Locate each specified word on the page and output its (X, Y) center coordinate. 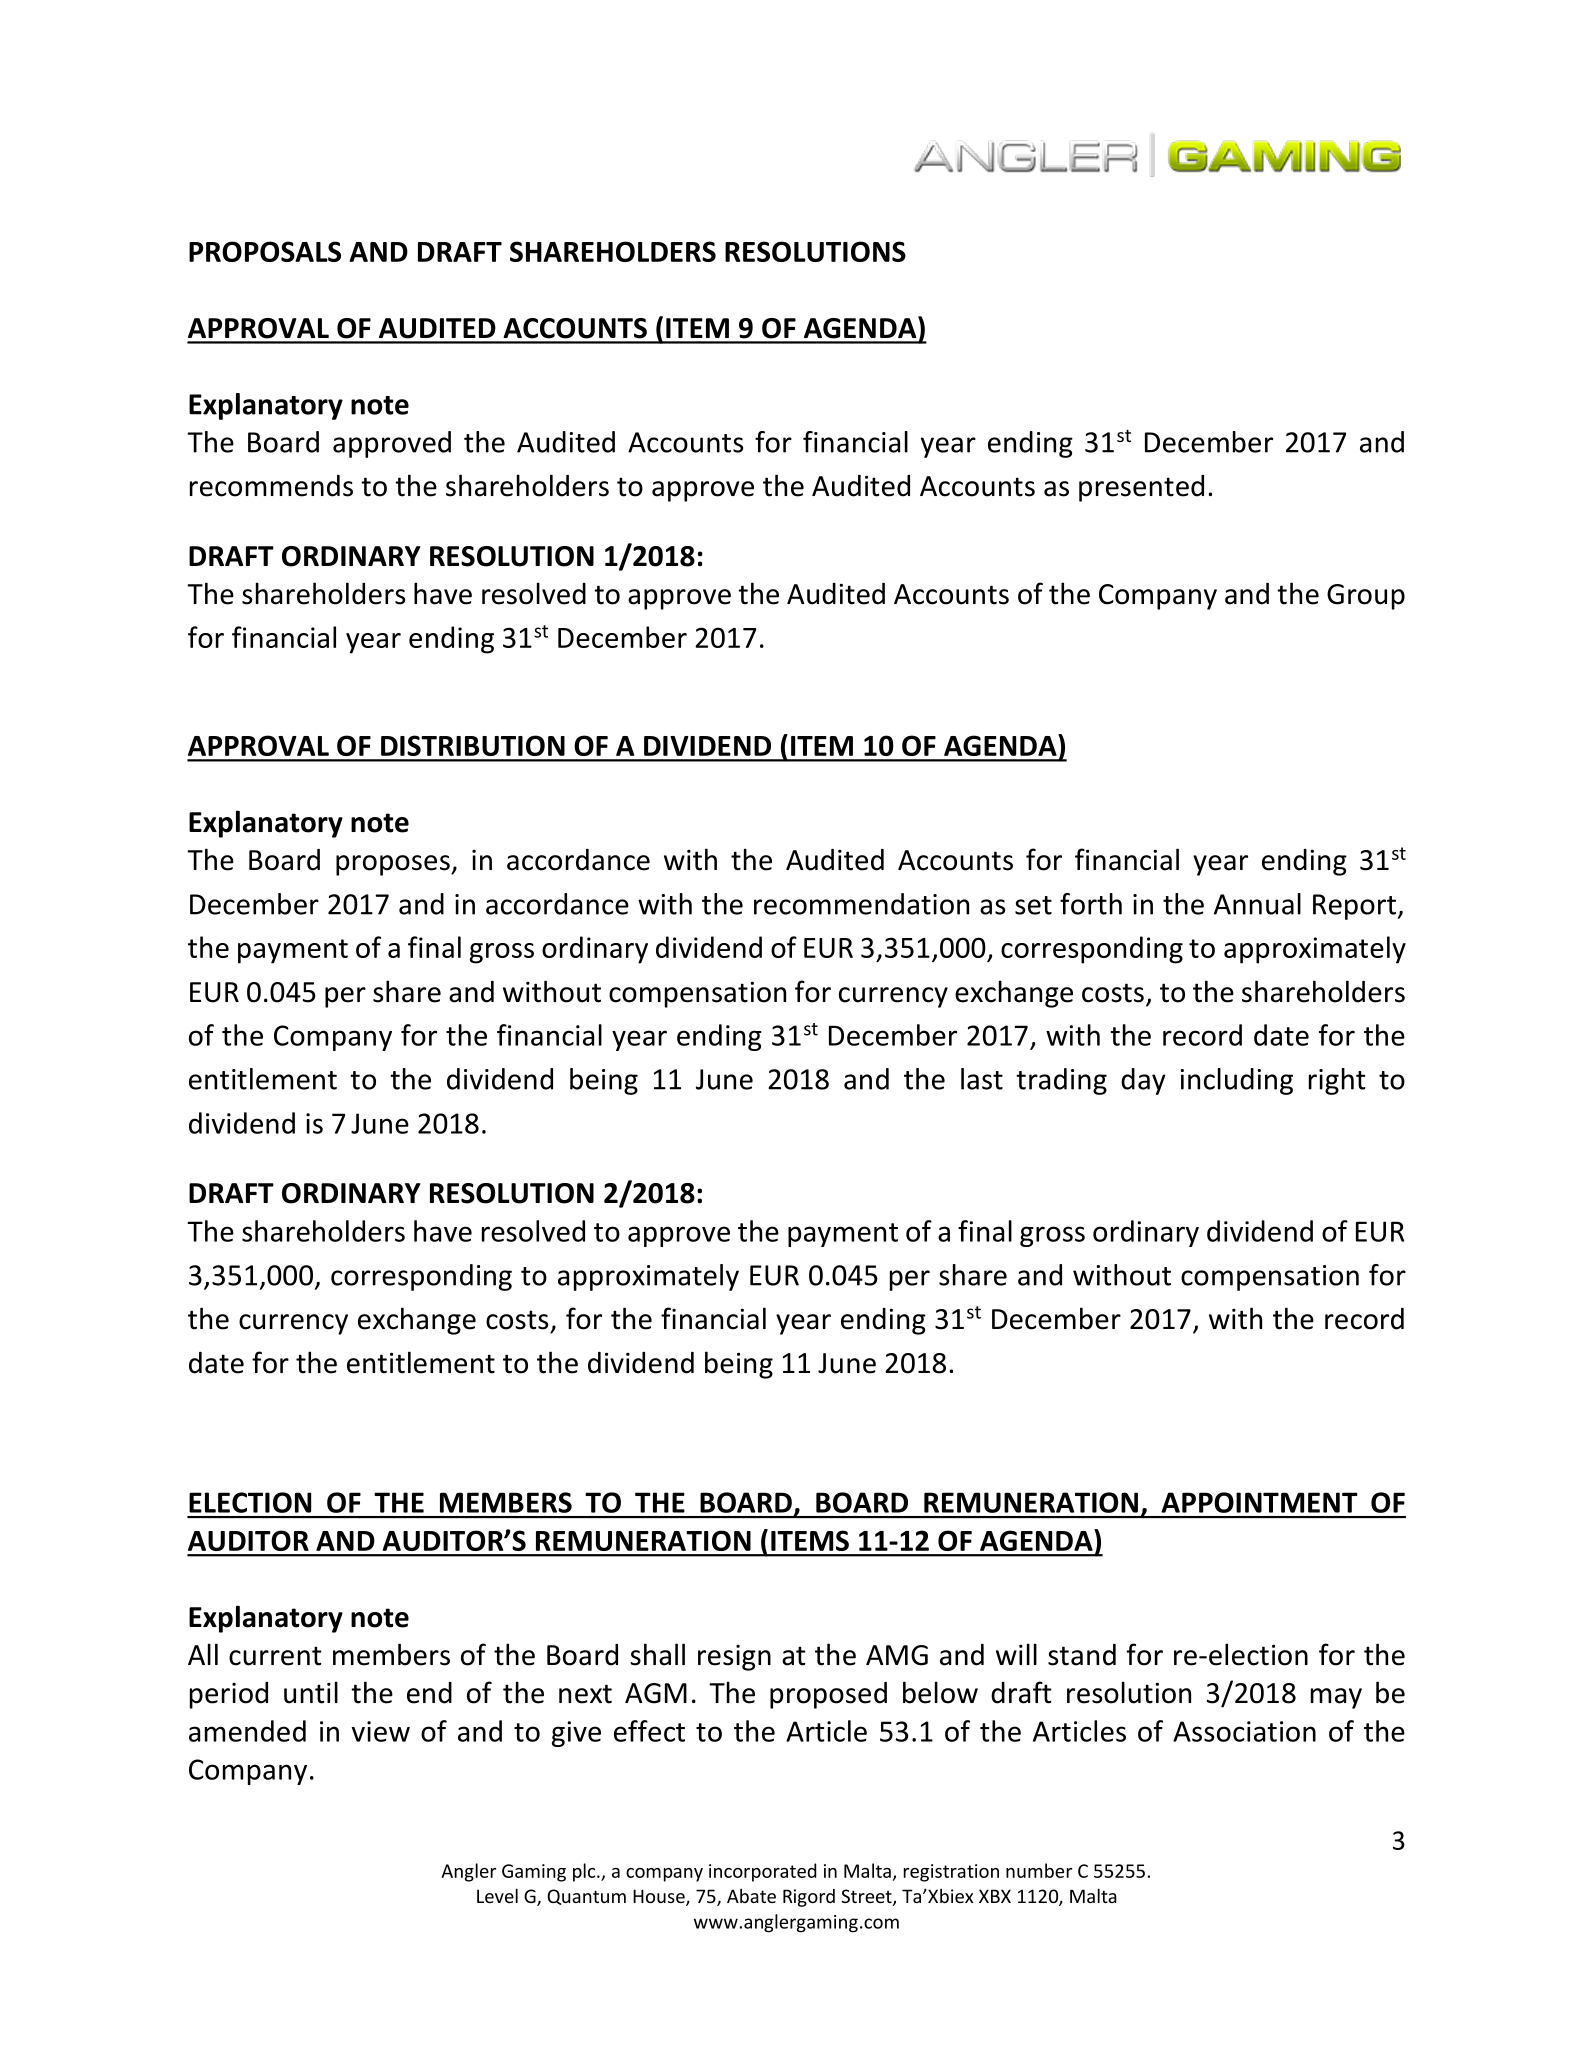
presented (1141, 488)
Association (1244, 1731)
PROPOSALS (265, 251)
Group (1366, 597)
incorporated (762, 1872)
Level (497, 1895)
